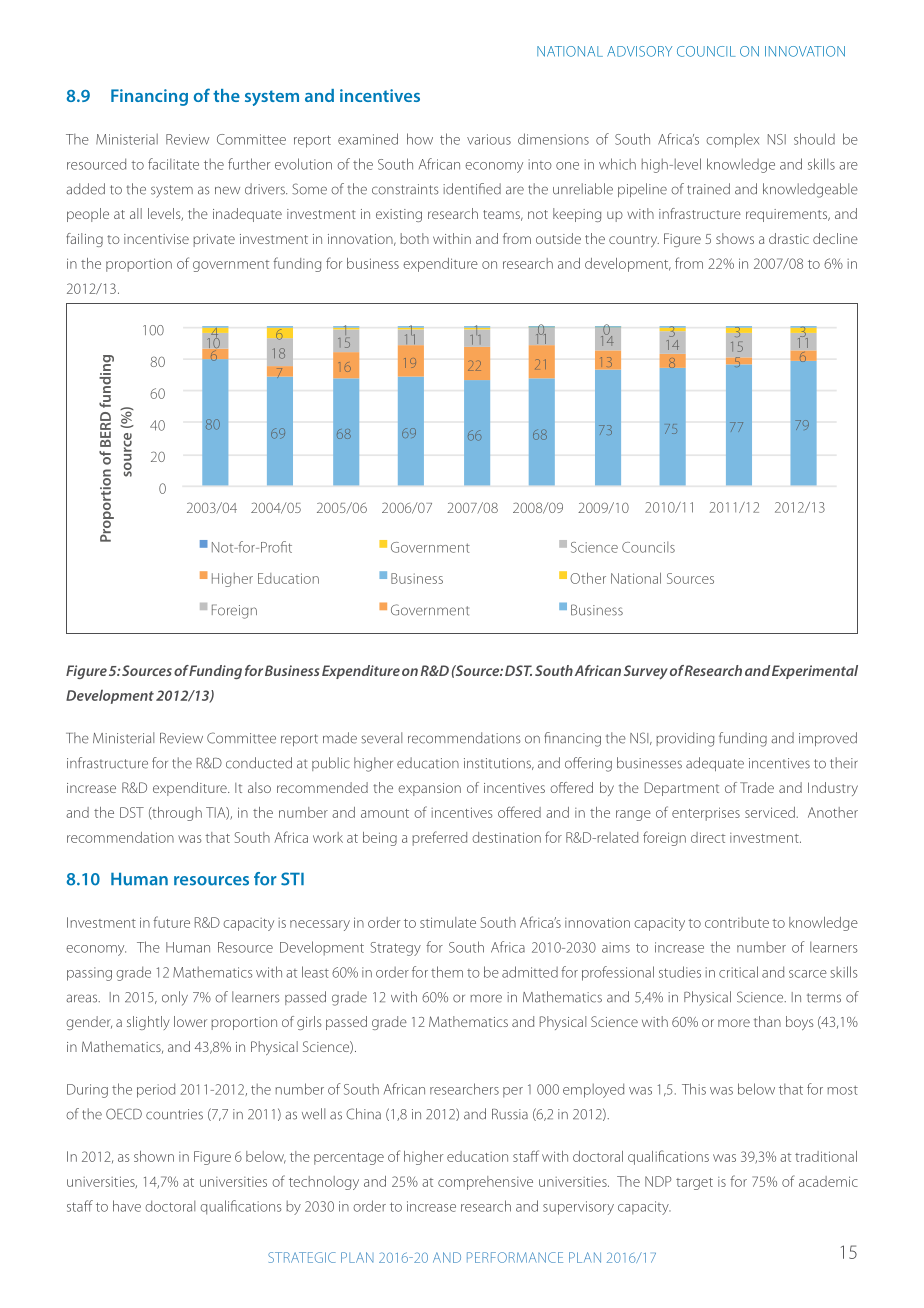 The height and width of the screenshot is (1308, 924). I want to click on stimulate, so click(448, 922).
